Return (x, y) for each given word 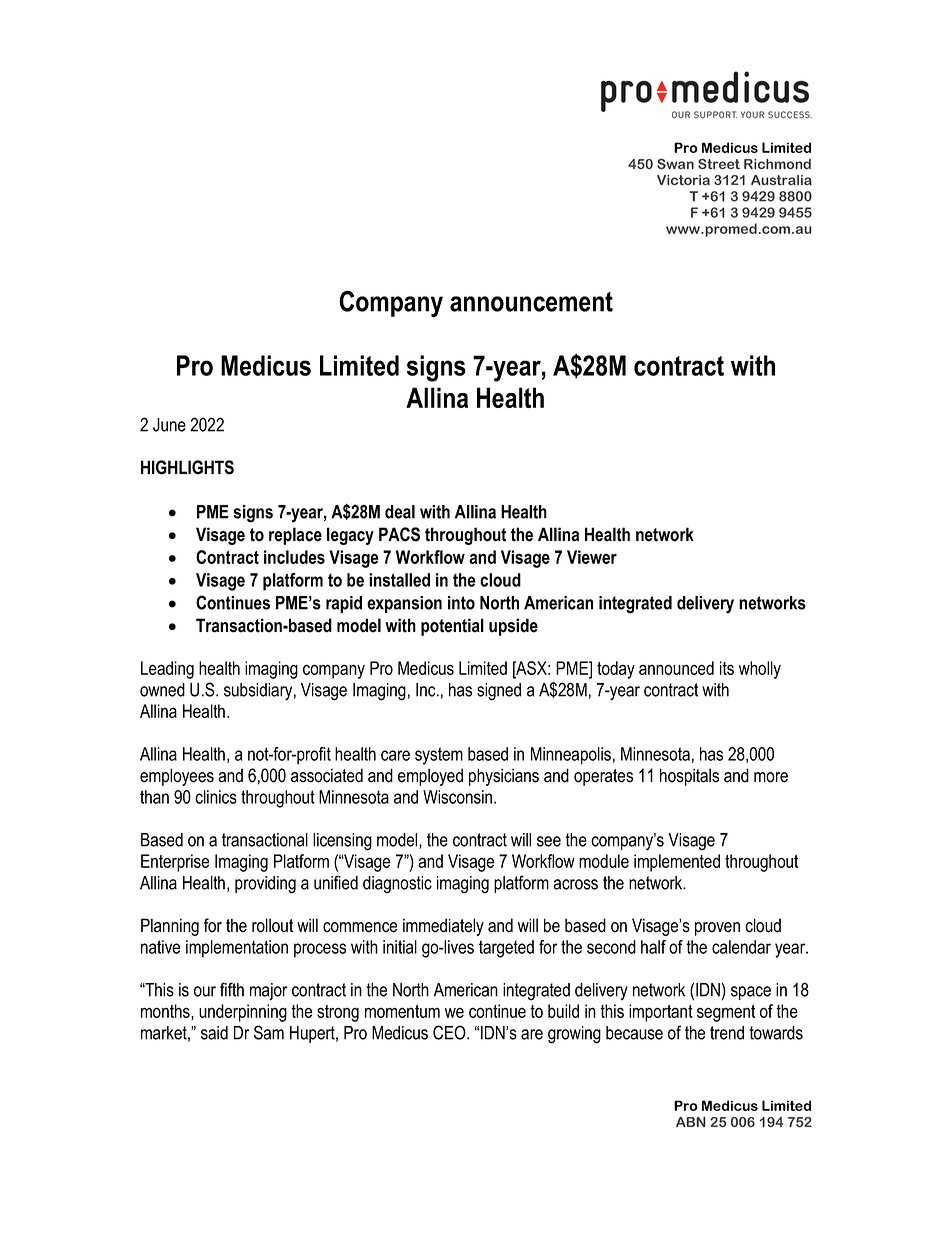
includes (294, 557)
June (169, 425)
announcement (531, 302)
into (461, 603)
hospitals (689, 777)
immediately (443, 927)
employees (177, 777)
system (439, 756)
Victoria (683, 180)
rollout (272, 925)
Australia (781, 180)
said (214, 1033)
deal (400, 512)
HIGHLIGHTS (187, 467)
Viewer (592, 557)
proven (717, 929)
